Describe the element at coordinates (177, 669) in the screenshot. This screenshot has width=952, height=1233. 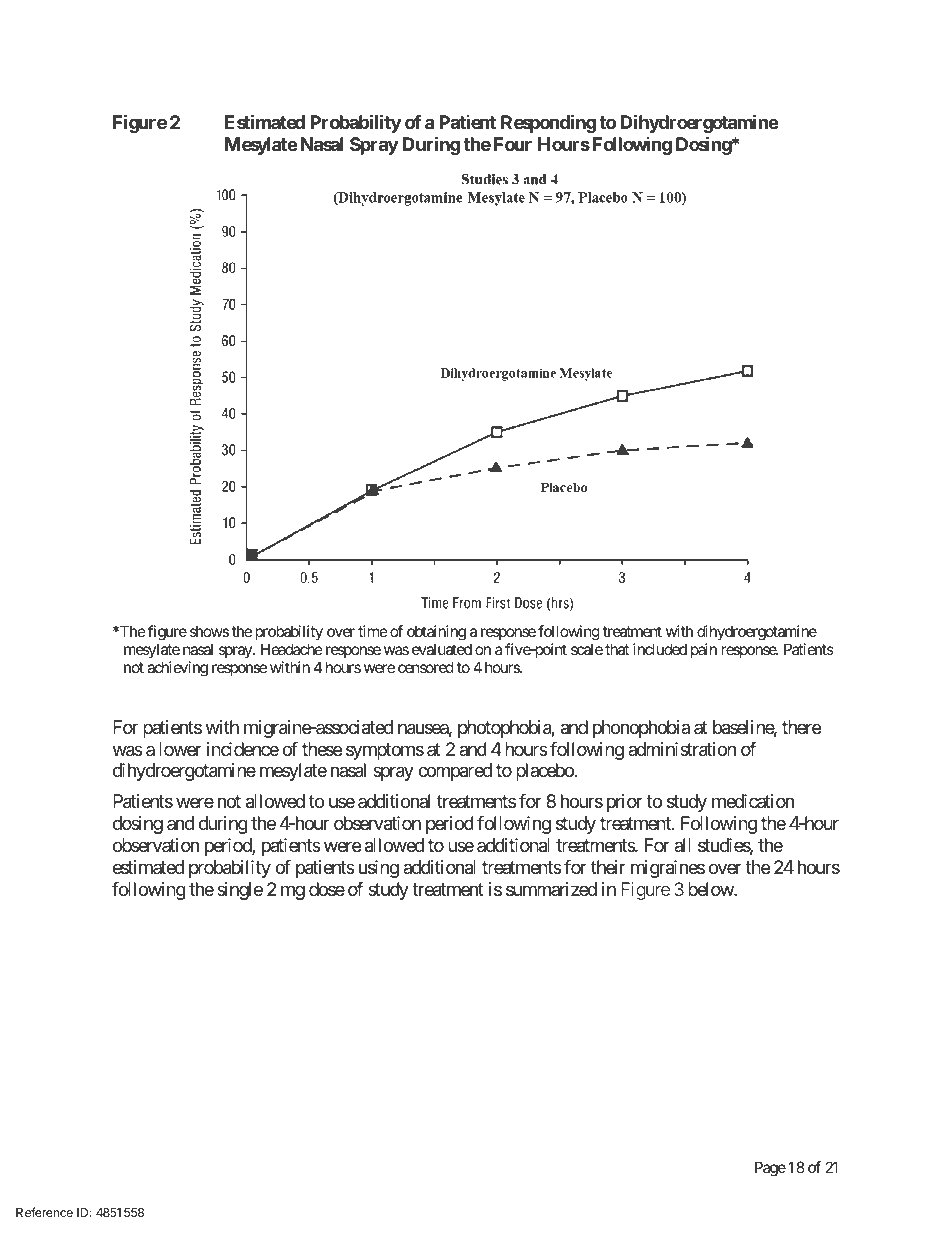
I see `achieving` at that location.
